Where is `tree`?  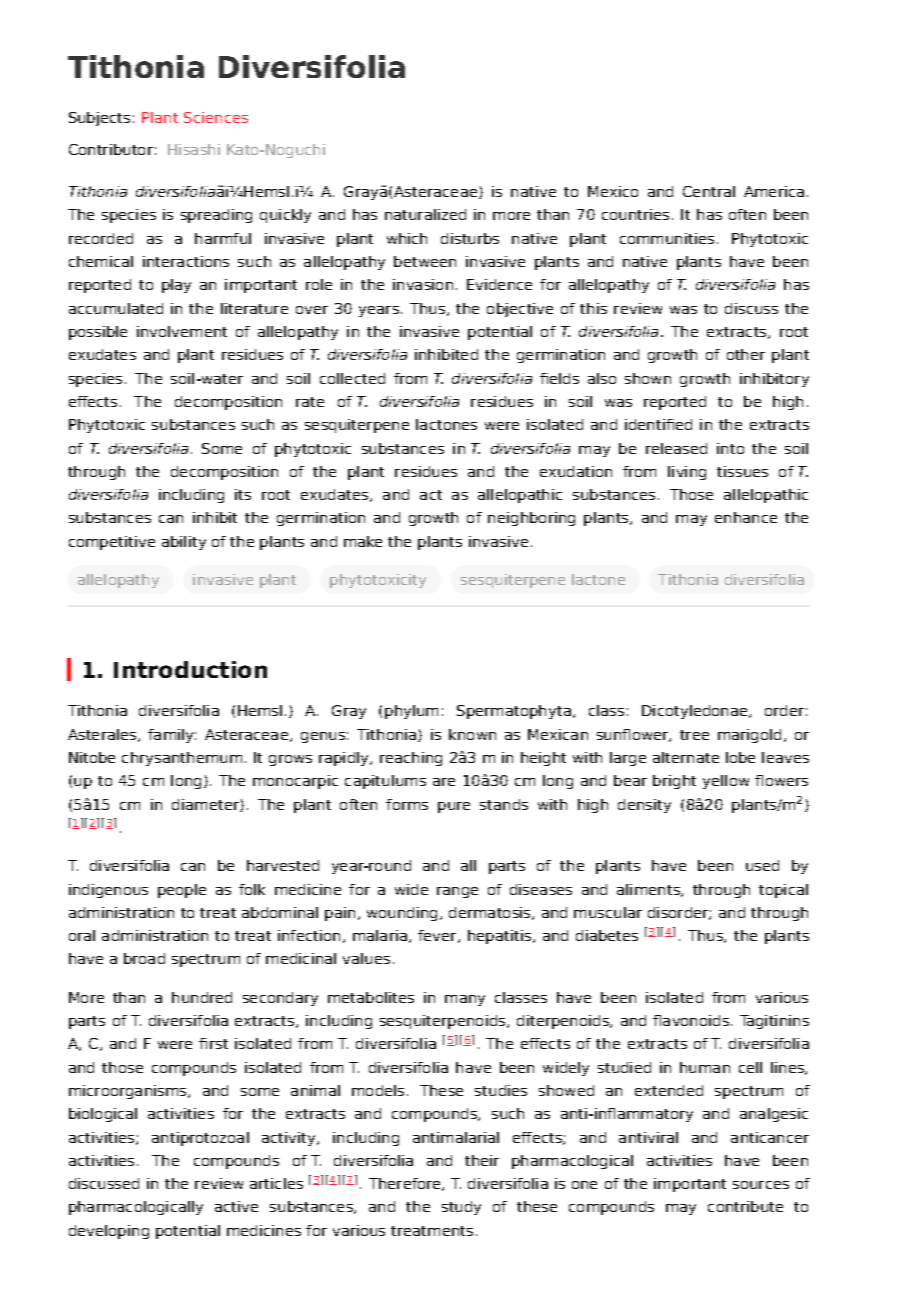
tree is located at coordinates (694, 735).
